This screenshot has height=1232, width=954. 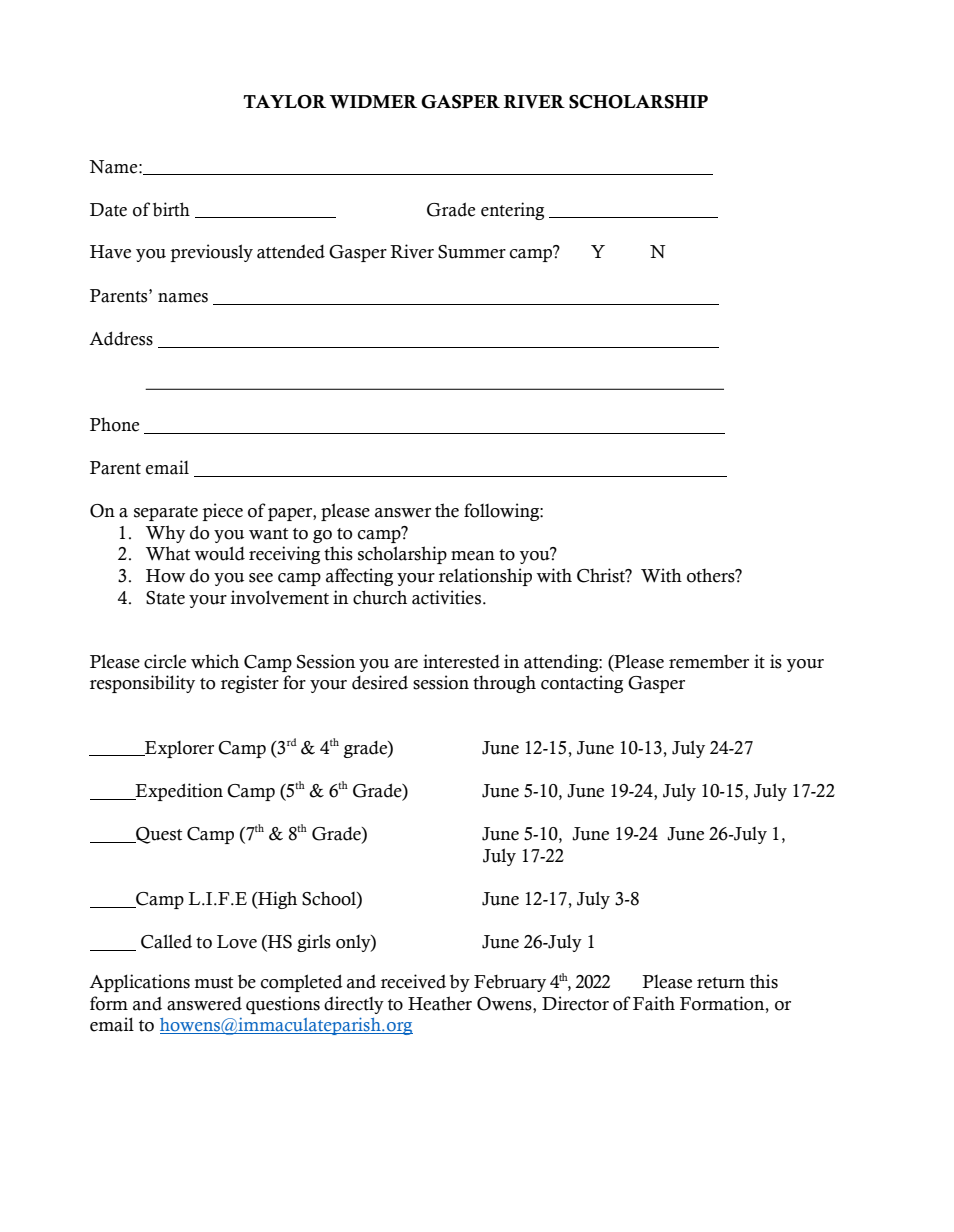 What do you see at coordinates (168, 553) in the screenshot?
I see `What` at bounding box center [168, 553].
